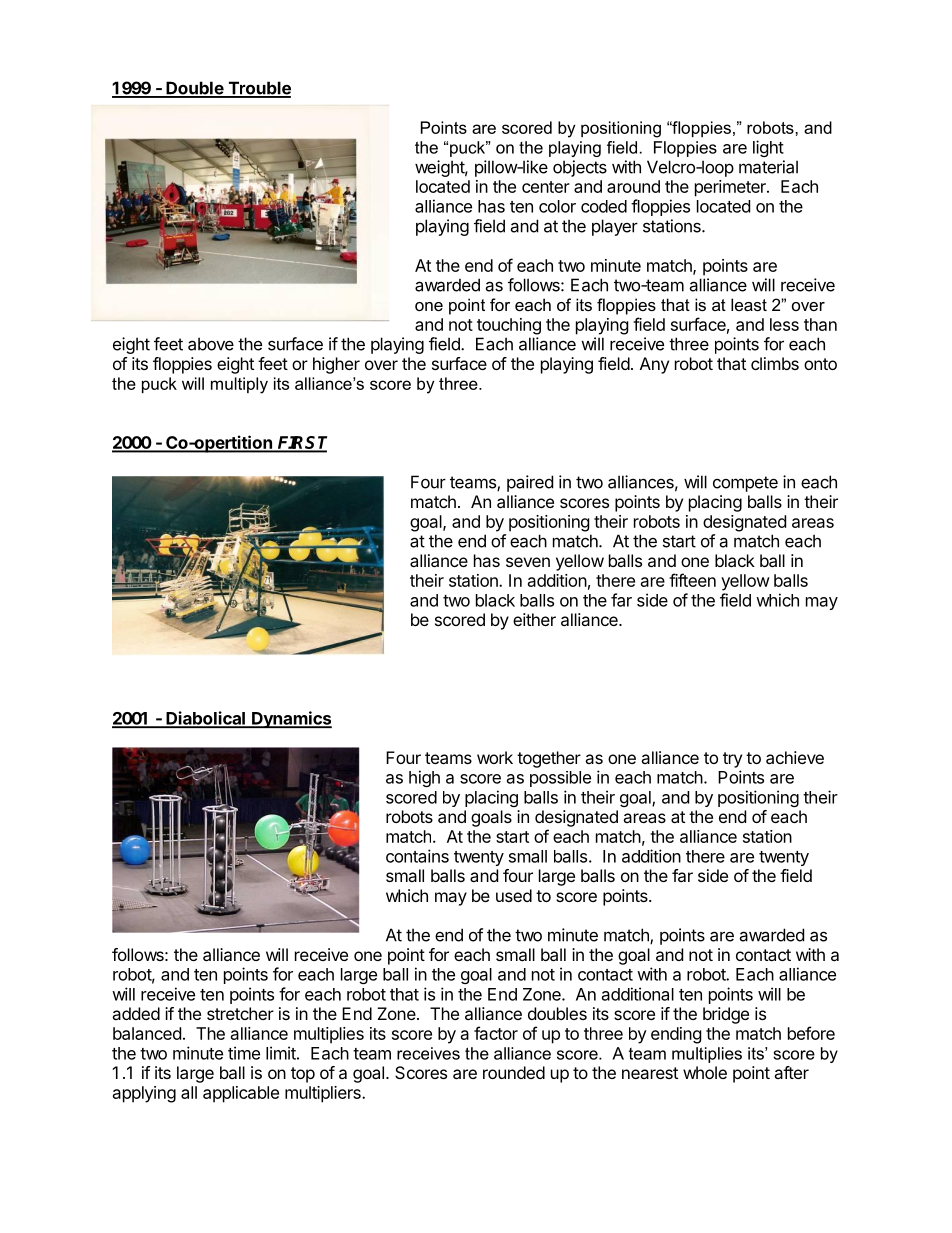 This document has height=1233, width=952. What do you see at coordinates (546, 187) in the document?
I see `center` at bounding box center [546, 187].
